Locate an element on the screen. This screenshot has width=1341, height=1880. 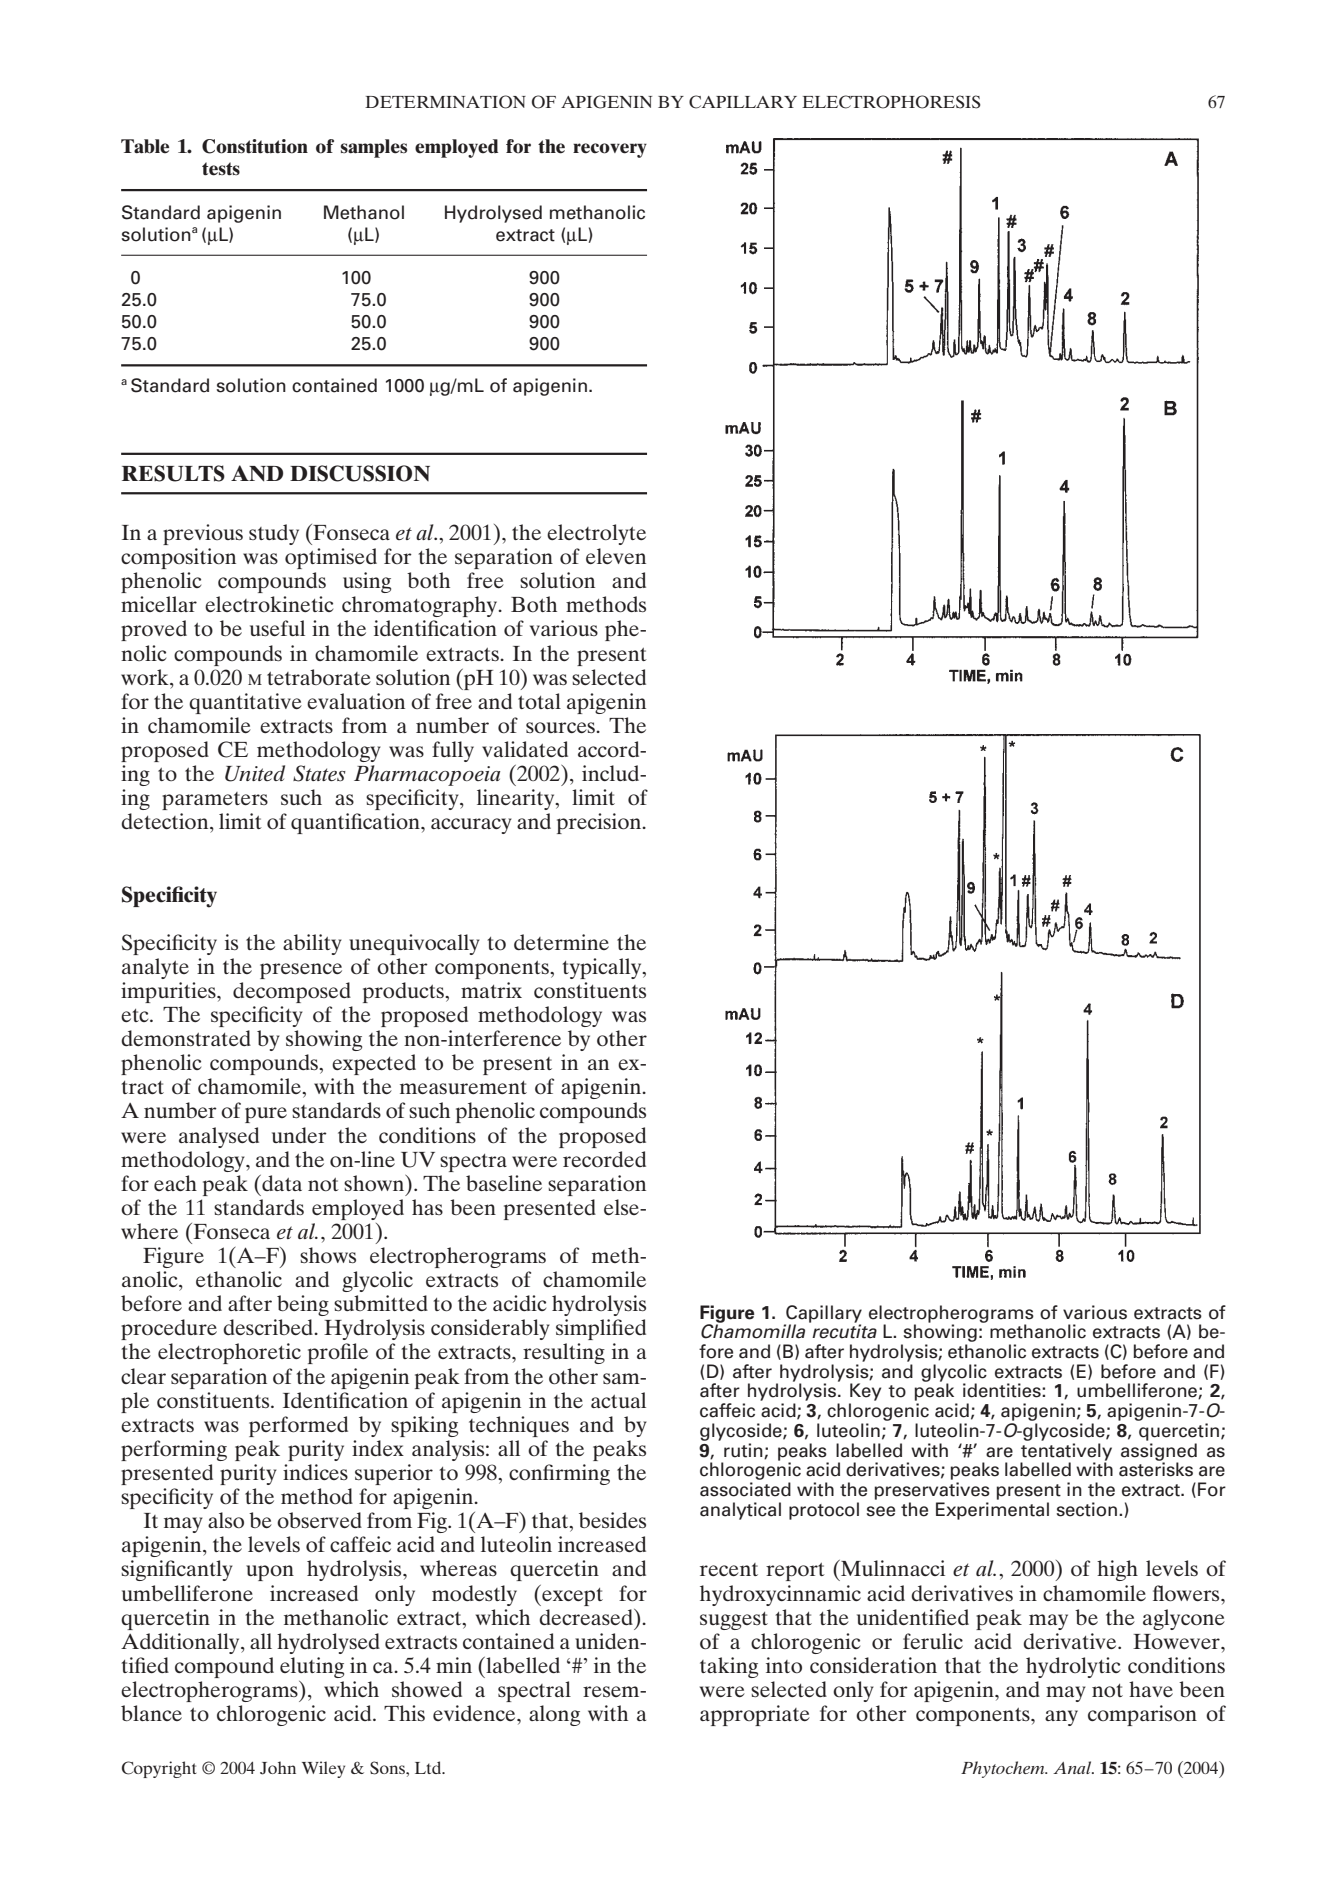
Constitution is located at coordinates (255, 146).
